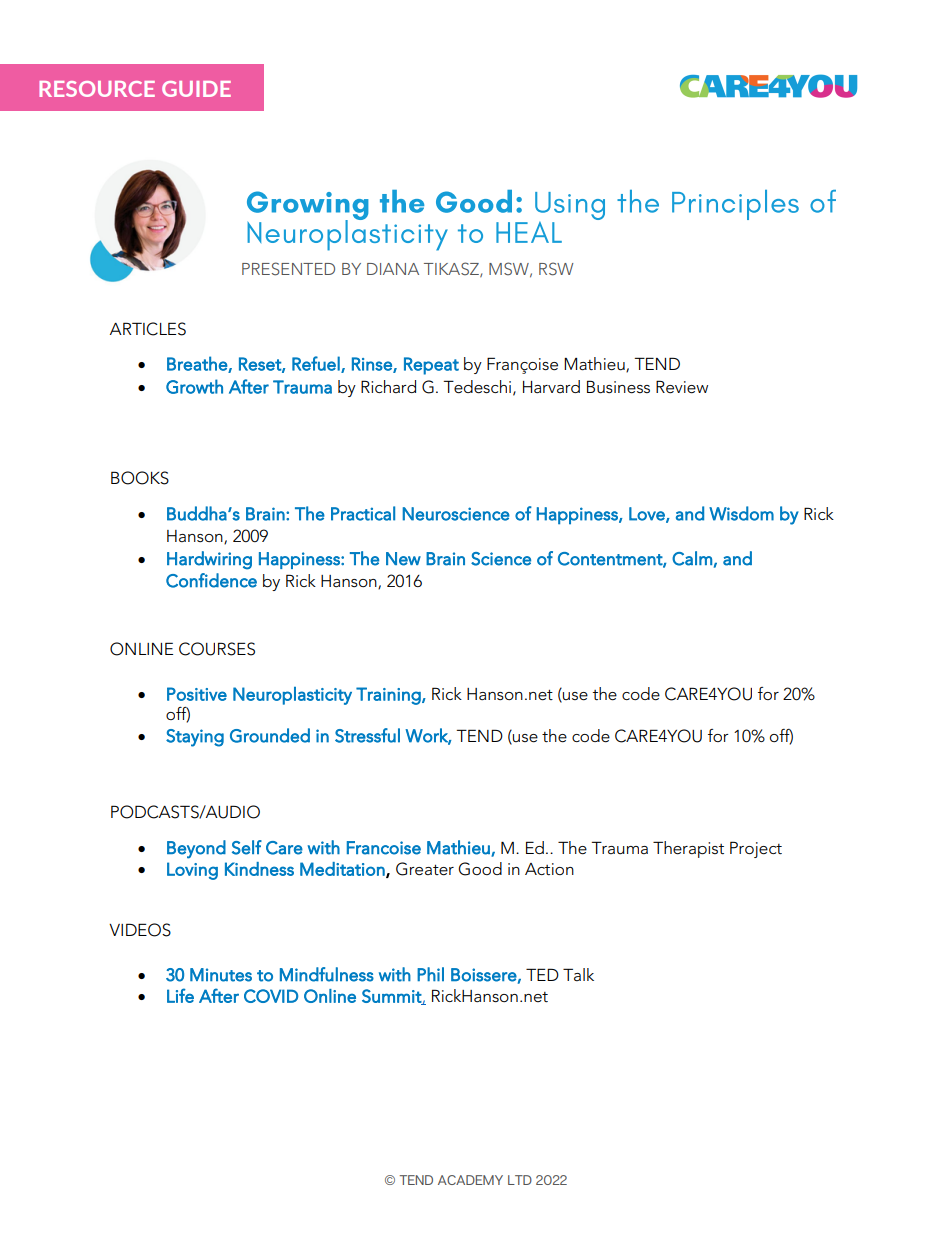  I want to click on LTD, so click(520, 1180).
